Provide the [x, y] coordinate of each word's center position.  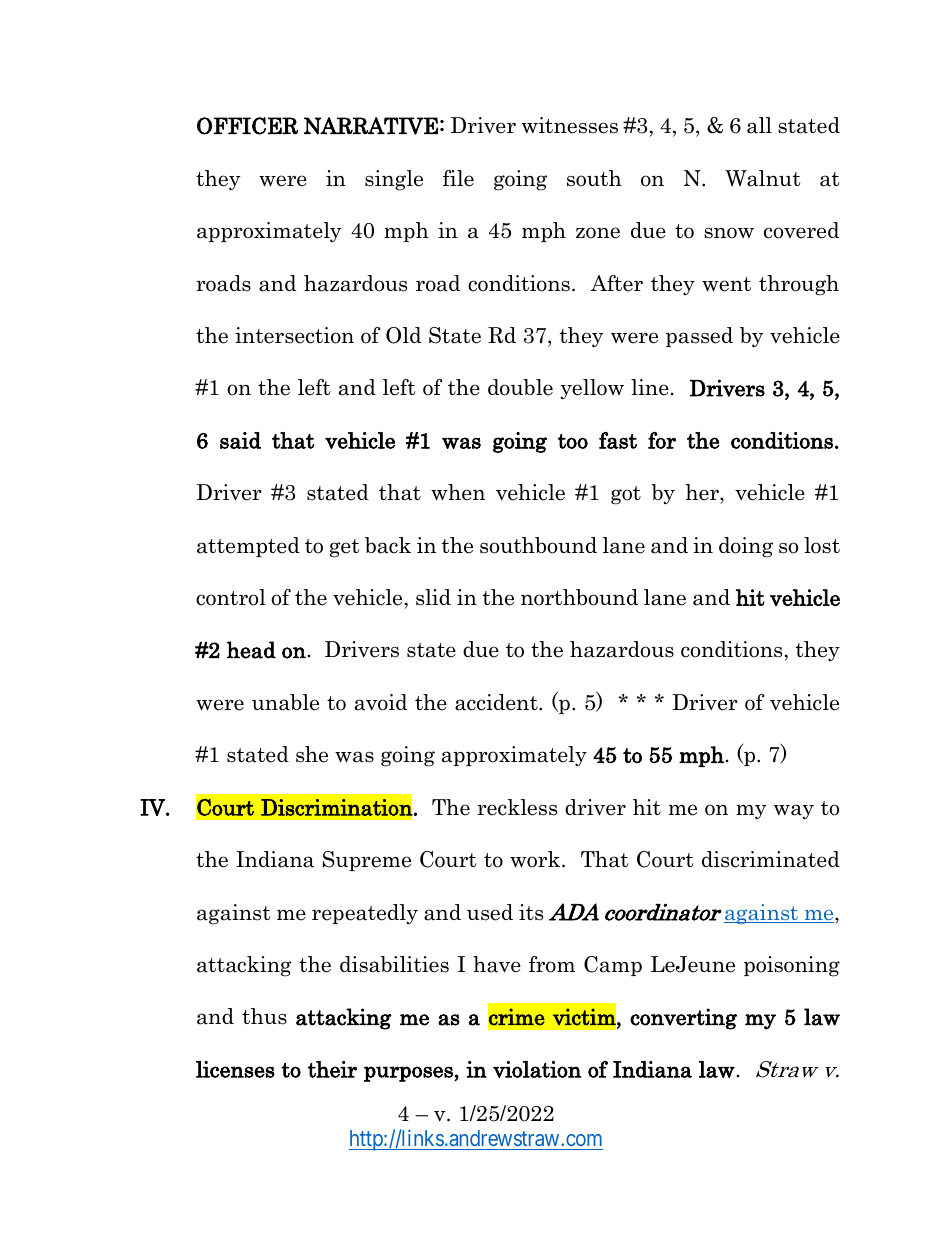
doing [746, 547]
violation [537, 1069]
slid [433, 597]
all [759, 125]
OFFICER [247, 126]
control [231, 597]
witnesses [570, 125]
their [332, 1069]
